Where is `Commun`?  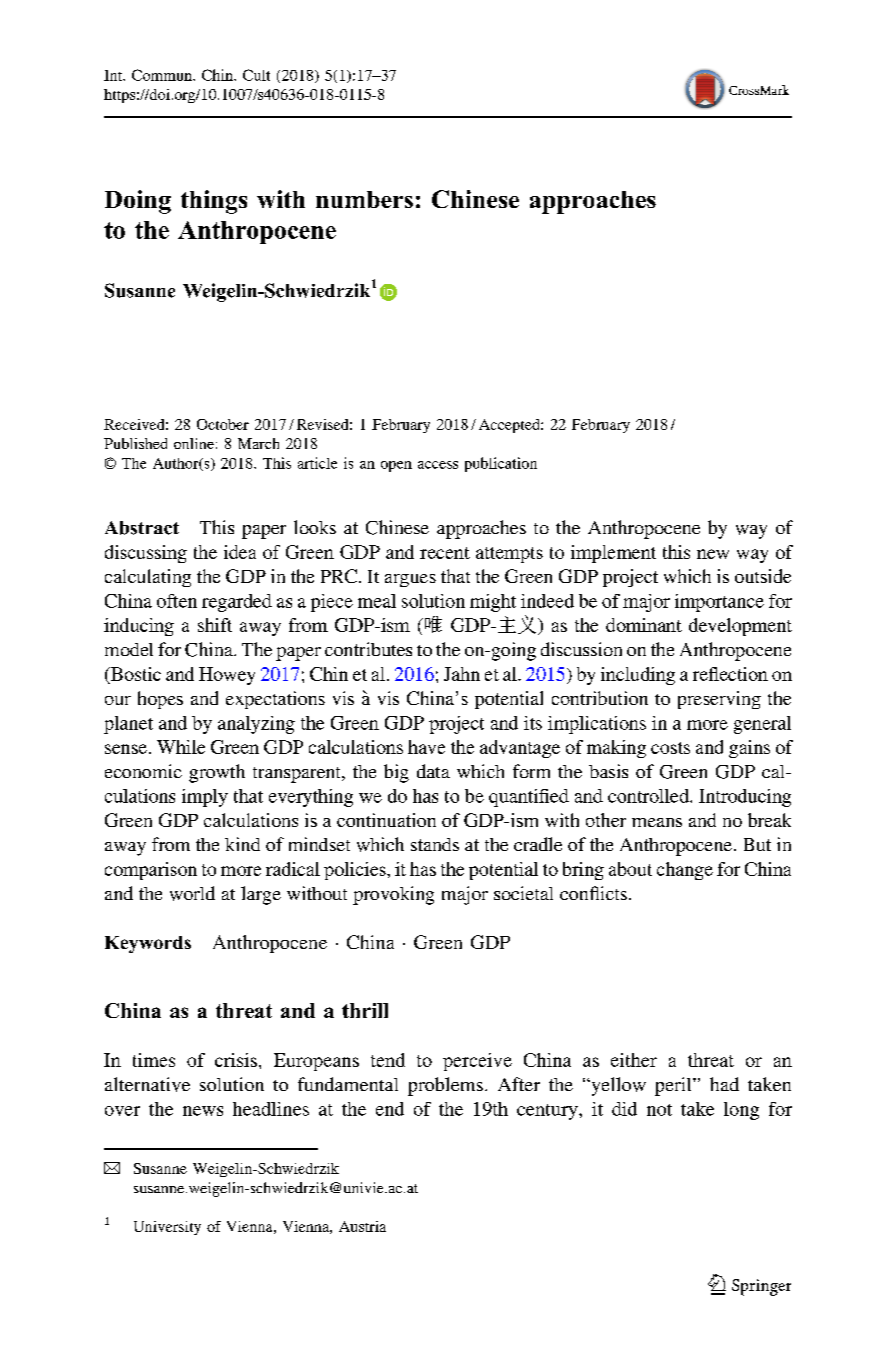
Commun is located at coordinates (163, 75).
